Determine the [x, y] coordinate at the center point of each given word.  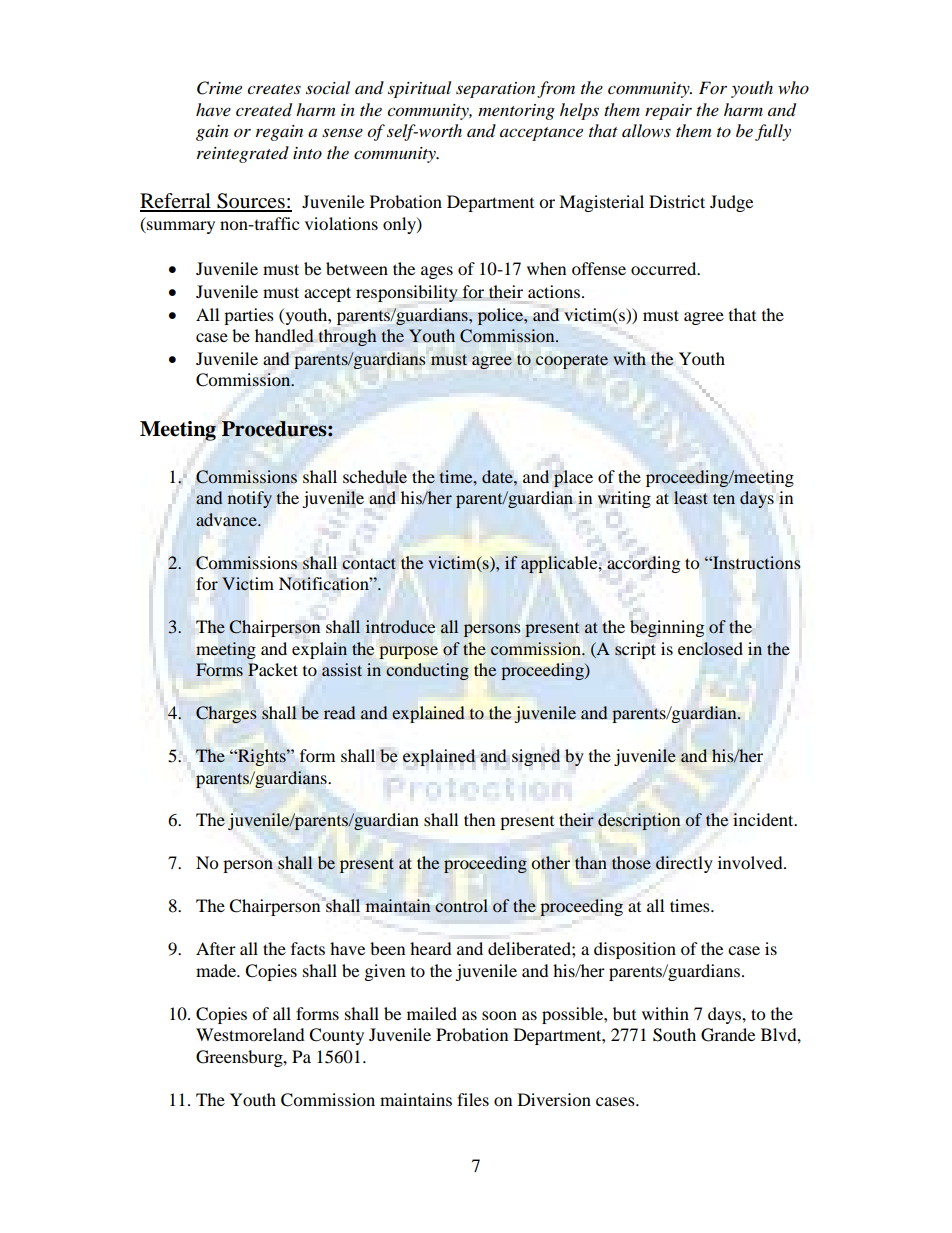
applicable [560, 564]
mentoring [516, 112]
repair [668, 112]
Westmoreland [250, 1034]
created [264, 110]
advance [227, 519]
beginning [667, 628]
